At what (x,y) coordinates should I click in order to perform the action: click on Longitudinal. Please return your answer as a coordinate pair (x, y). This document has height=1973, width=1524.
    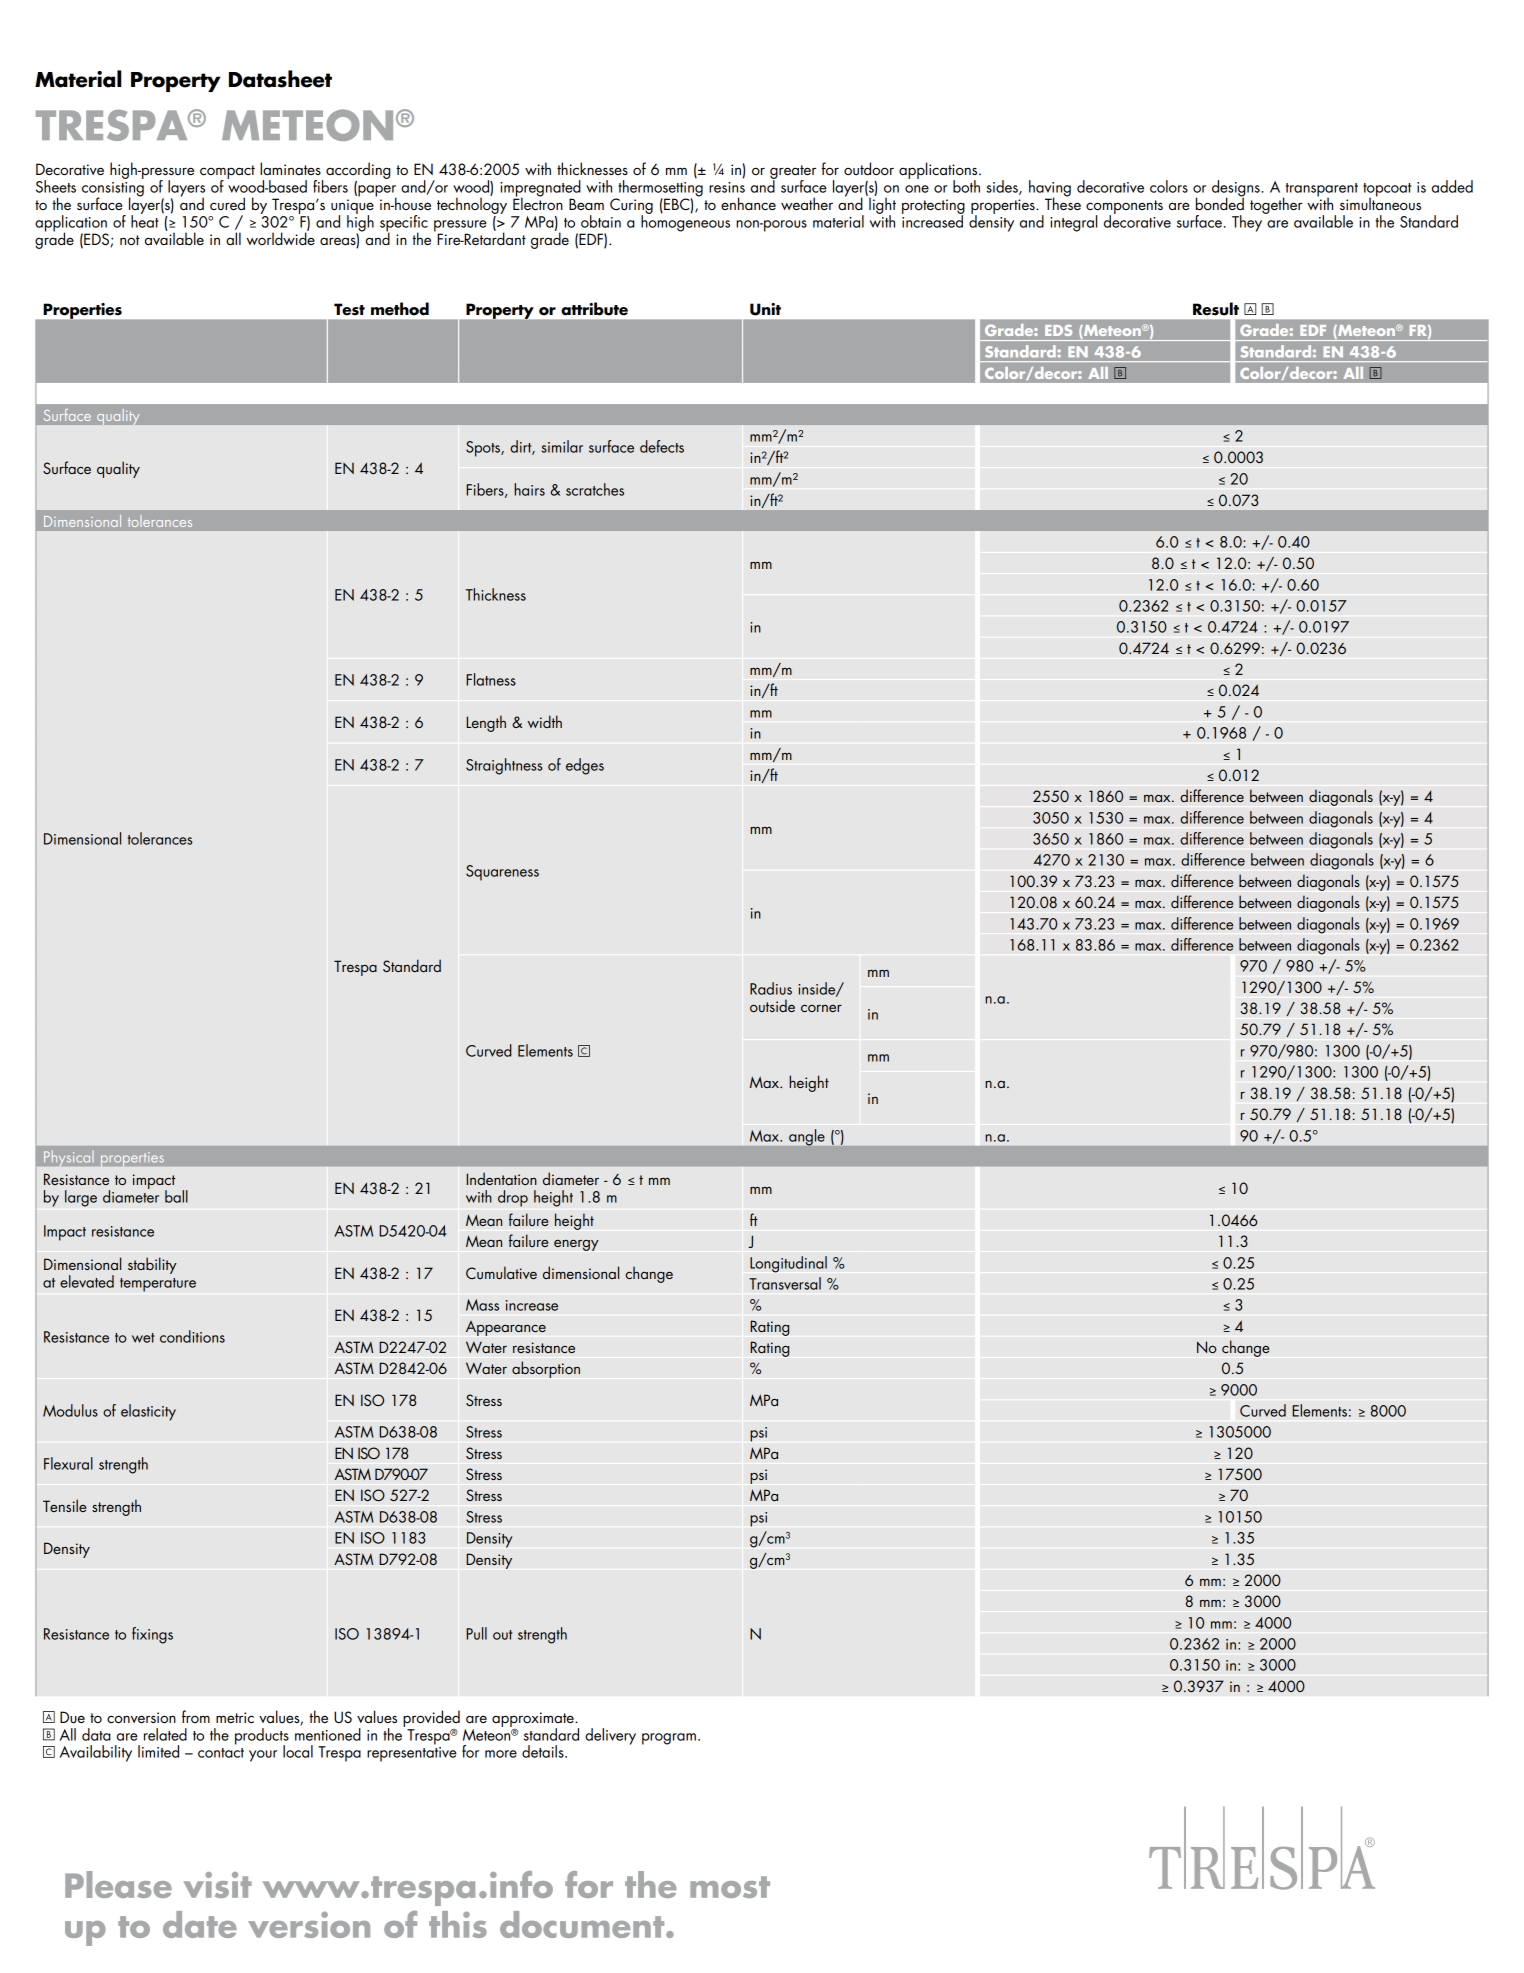
    Looking at the image, I should click on (788, 1264).
